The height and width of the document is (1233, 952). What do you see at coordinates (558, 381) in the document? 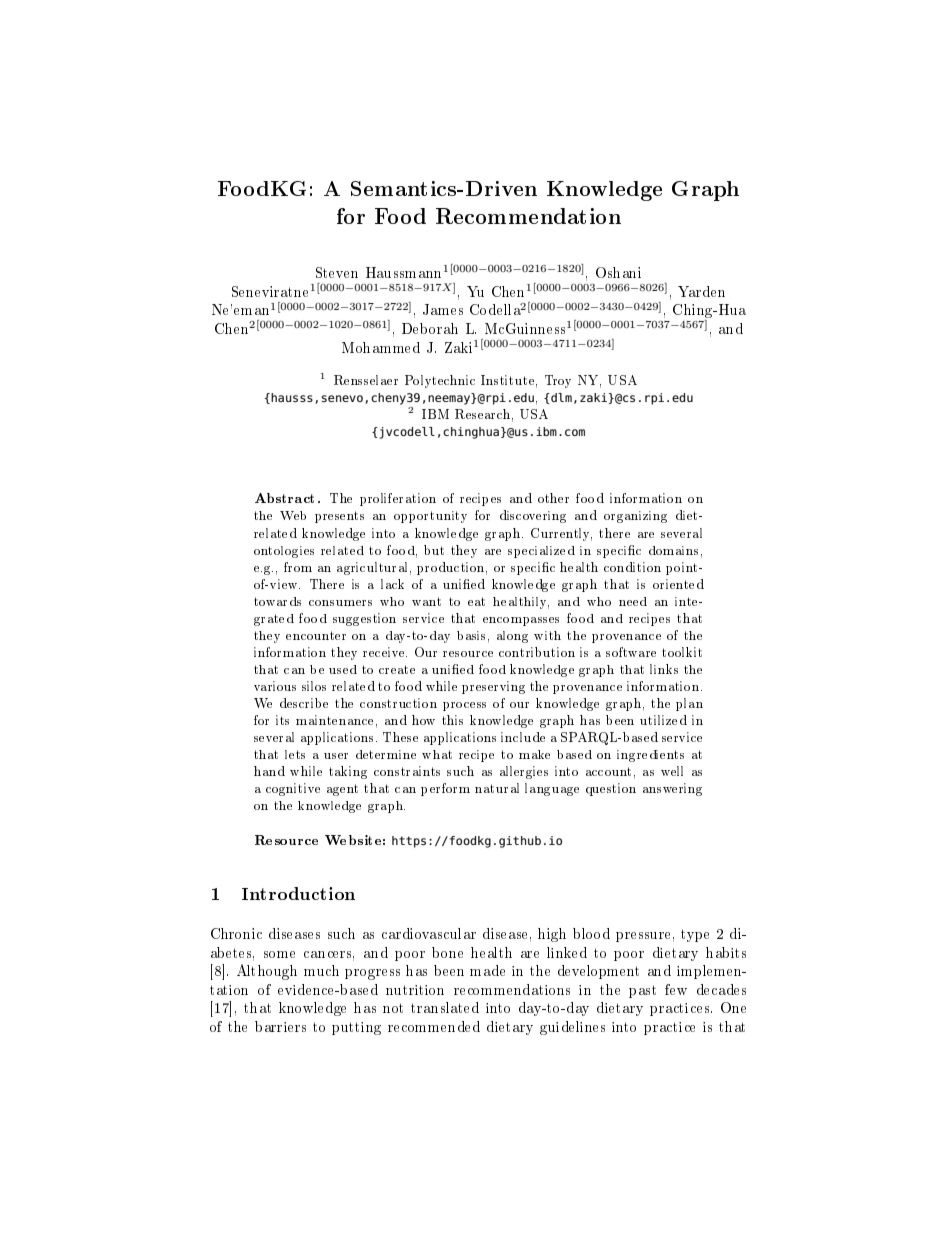
I see `Troy` at bounding box center [558, 381].
